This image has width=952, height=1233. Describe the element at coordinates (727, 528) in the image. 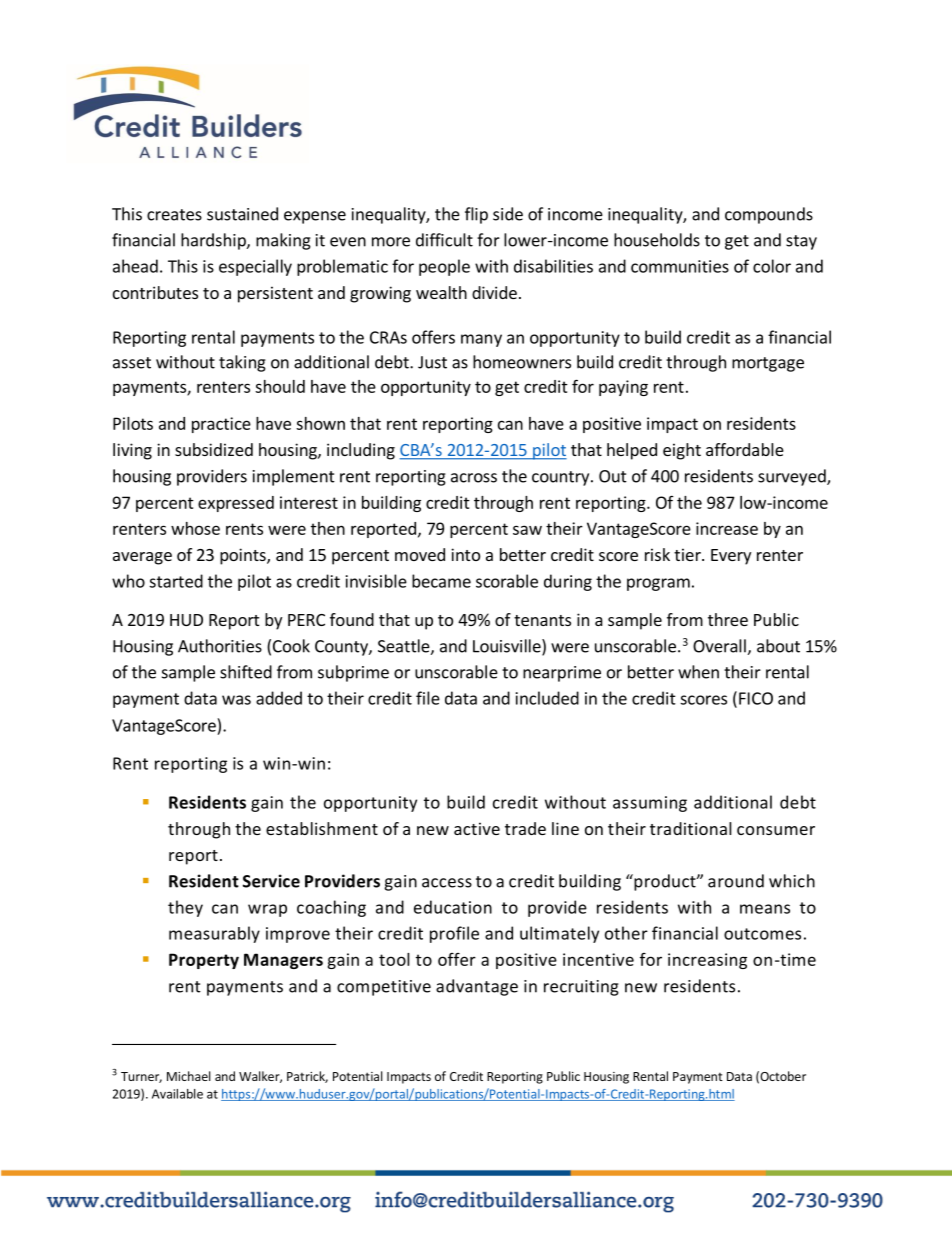

I see `increase` at that location.
